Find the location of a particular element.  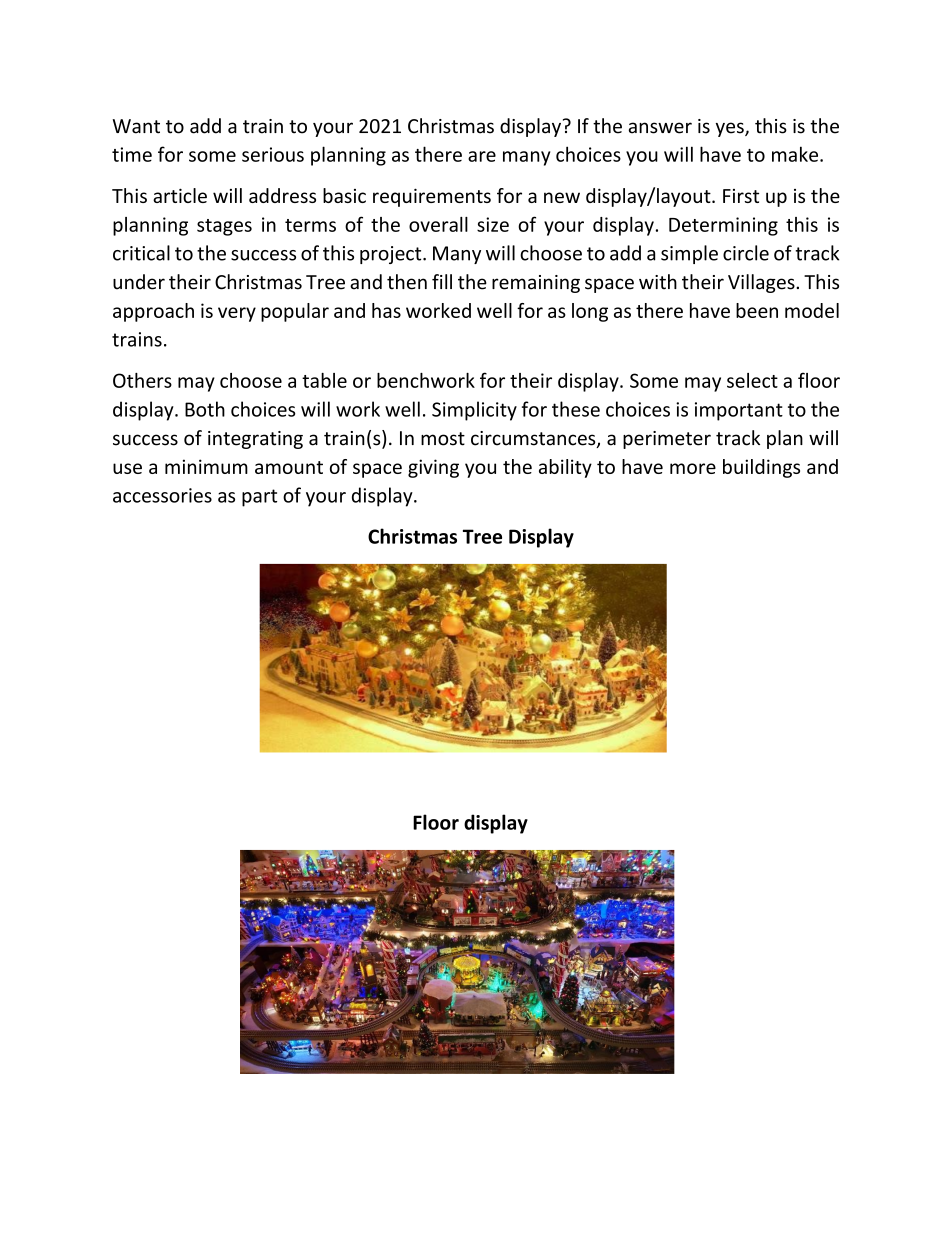

giving is located at coordinates (433, 468).
